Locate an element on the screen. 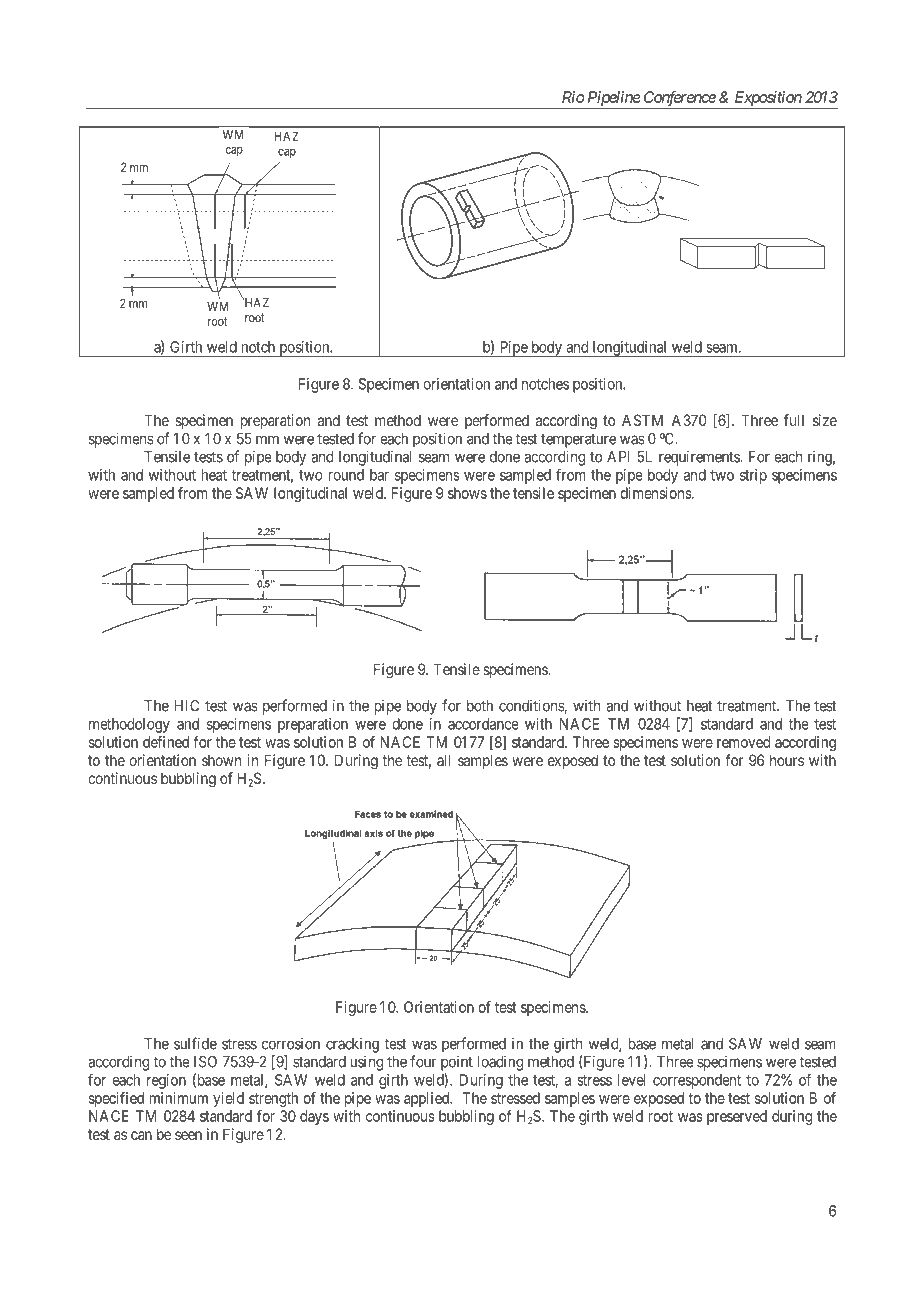 This screenshot has width=924, height=1308. applied is located at coordinates (428, 1099).
